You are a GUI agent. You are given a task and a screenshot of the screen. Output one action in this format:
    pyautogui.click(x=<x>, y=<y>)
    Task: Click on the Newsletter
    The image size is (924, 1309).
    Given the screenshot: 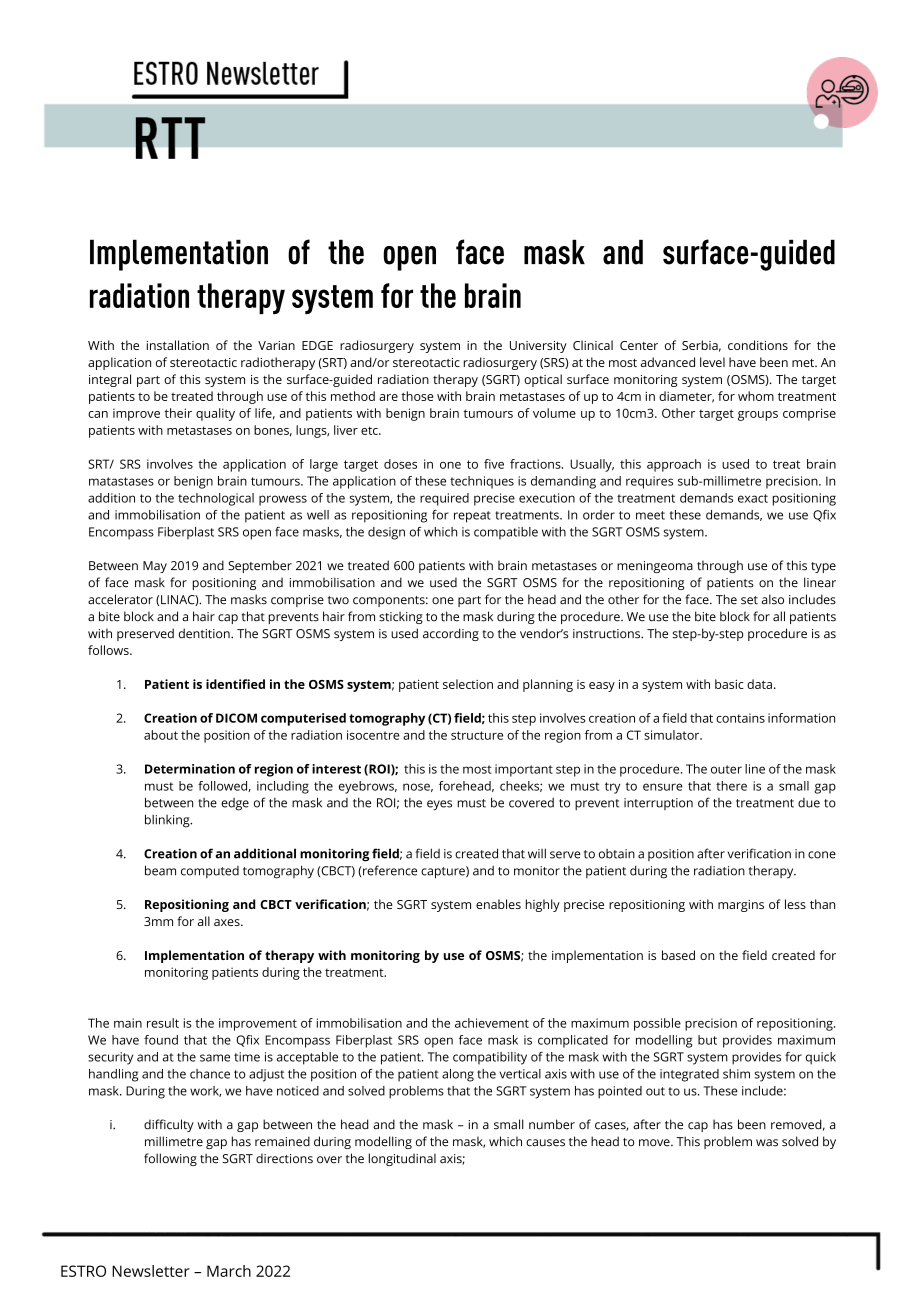 What is the action you would take?
    pyautogui.click(x=151, y=1271)
